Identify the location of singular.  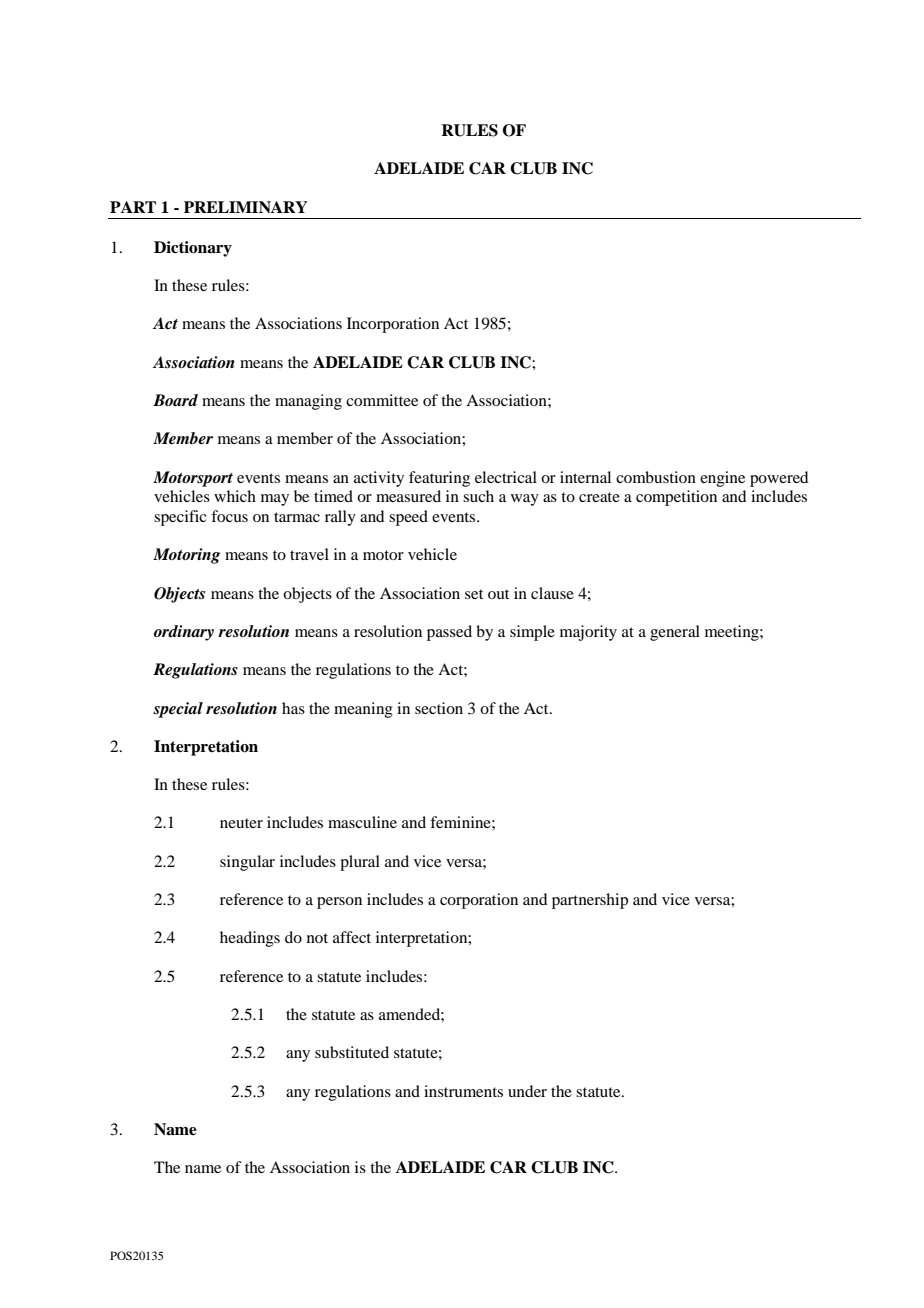
(247, 863).
